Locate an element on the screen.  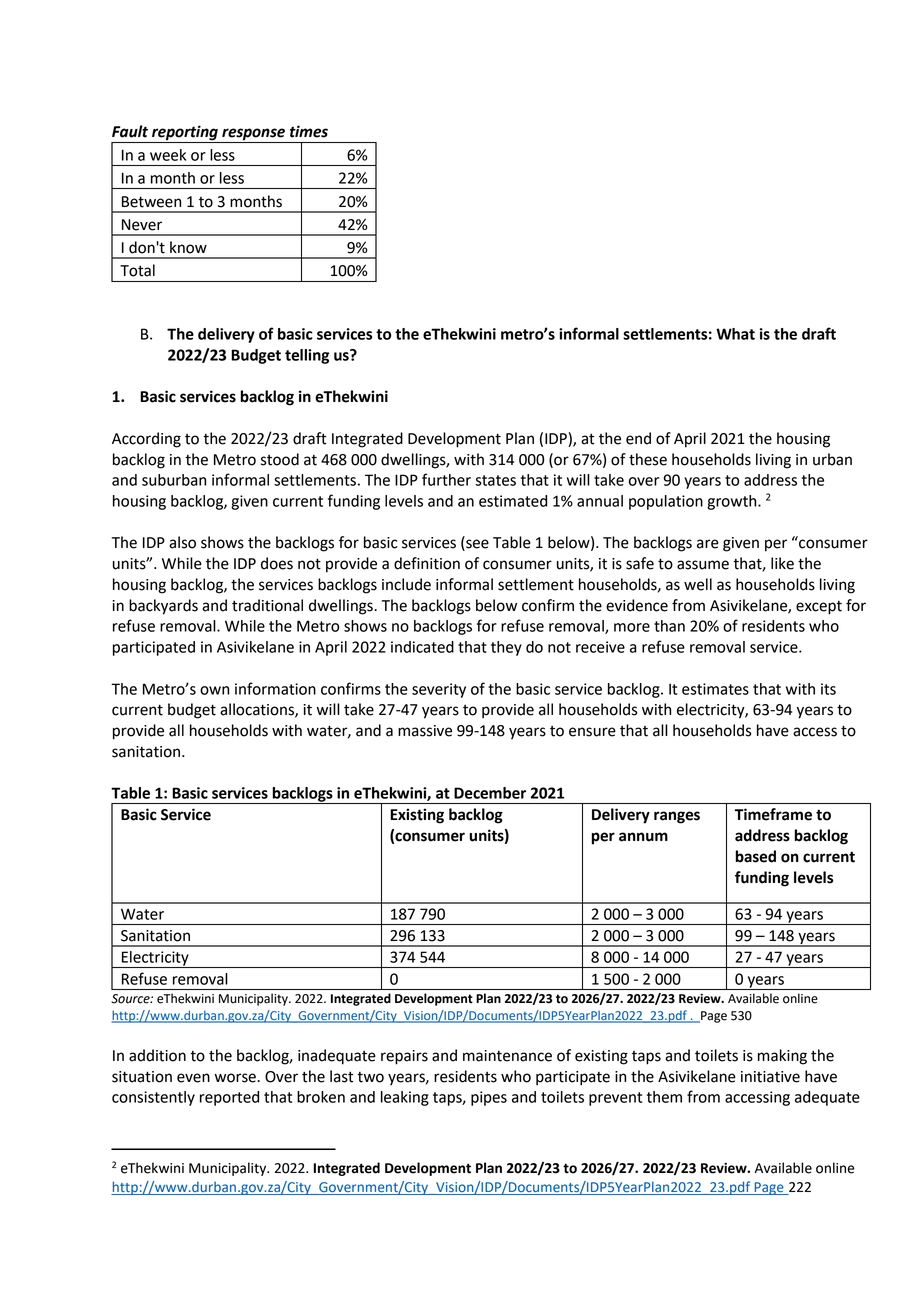
times is located at coordinates (309, 131).
